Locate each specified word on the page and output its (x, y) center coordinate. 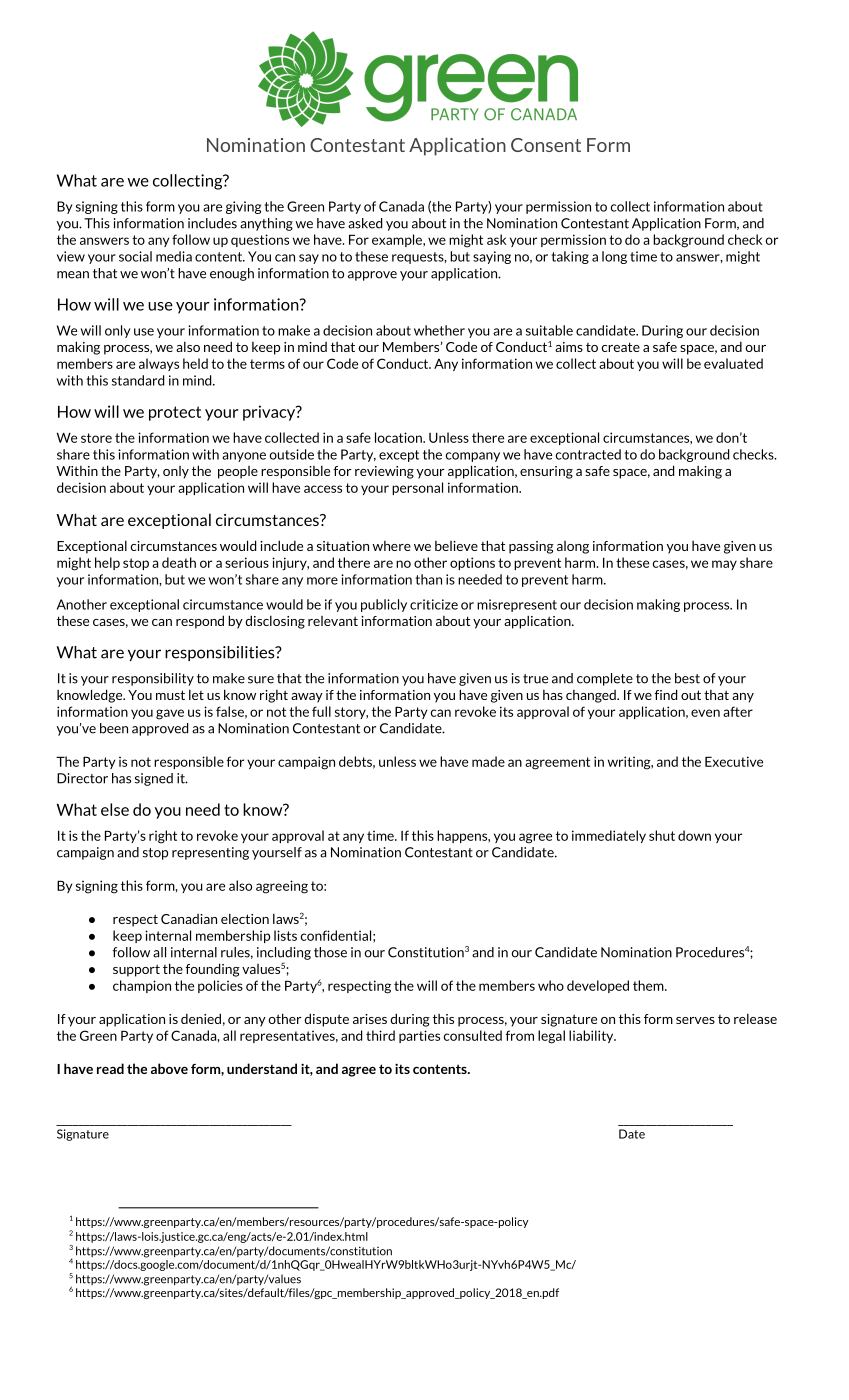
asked (365, 223)
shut (662, 835)
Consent (546, 145)
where (391, 546)
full (321, 711)
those (330, 952)
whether (439, 330)
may (724, 565)
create (620, 347)
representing (210, 853)
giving (243, 207)
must (170, 695)
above (169, 1068)
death (179, 562)
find (665, 694)
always (159, 364)
